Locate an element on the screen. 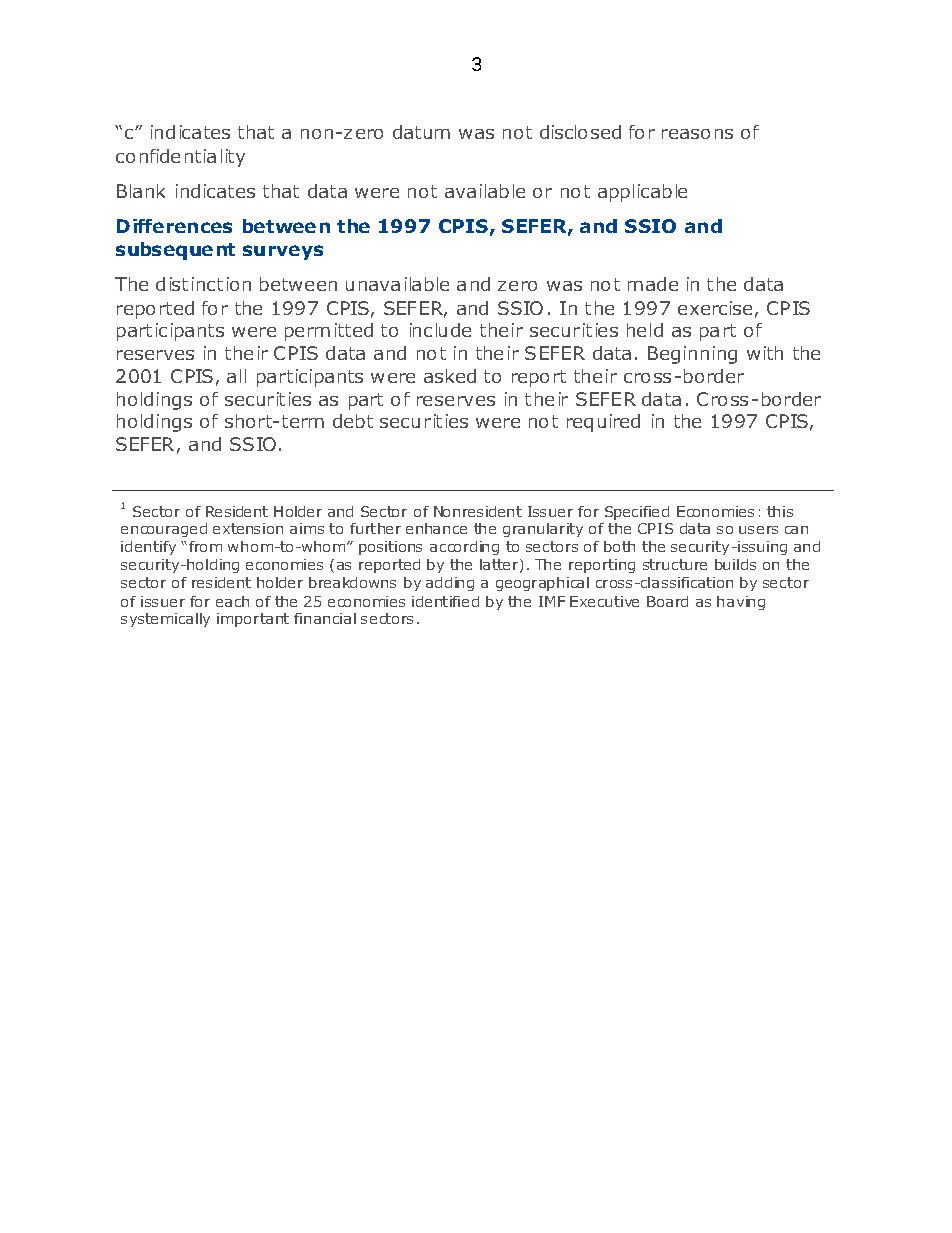  each is located at coordinates (232, 601).
